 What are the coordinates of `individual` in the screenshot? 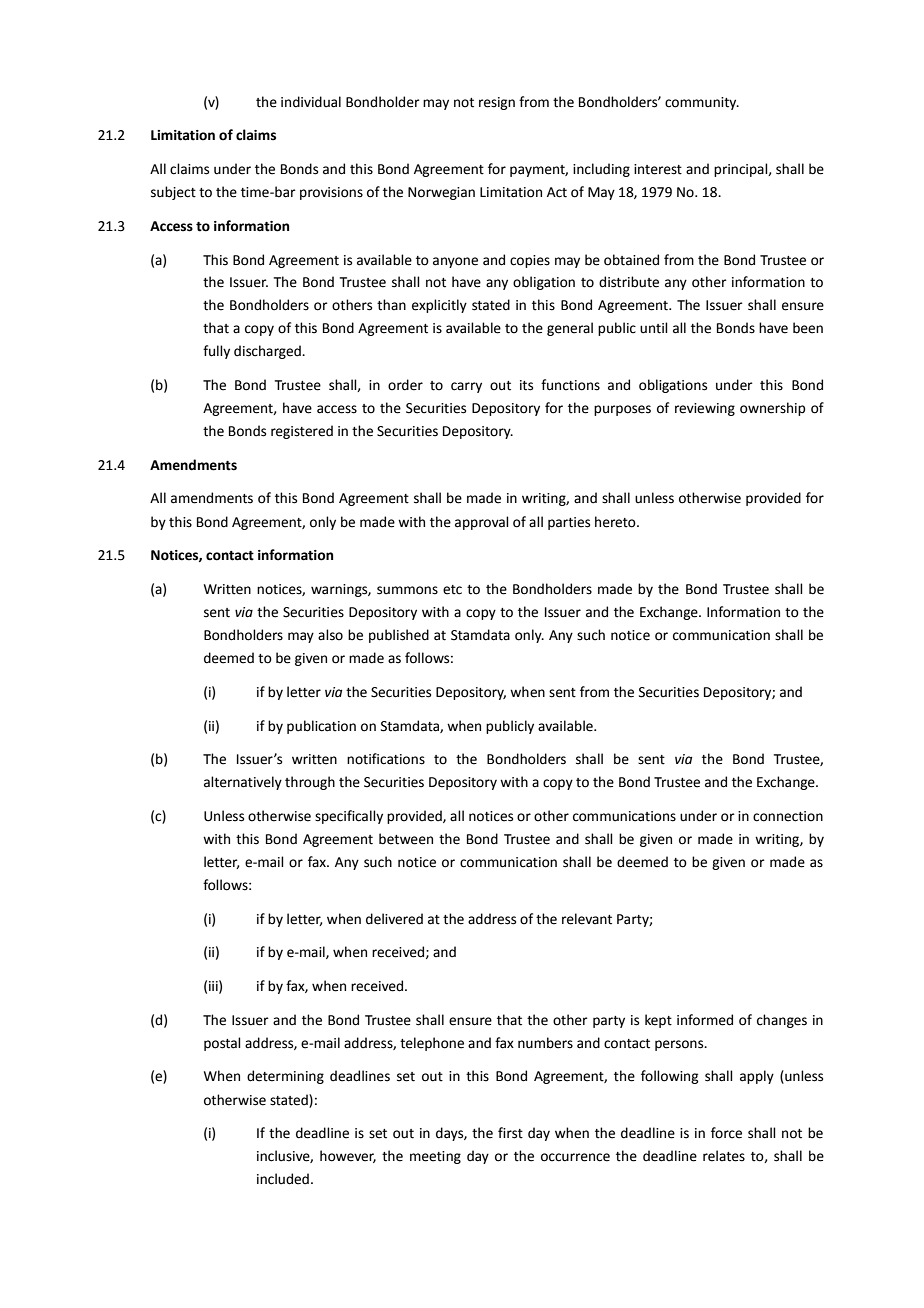 It's located at (311, 102).
